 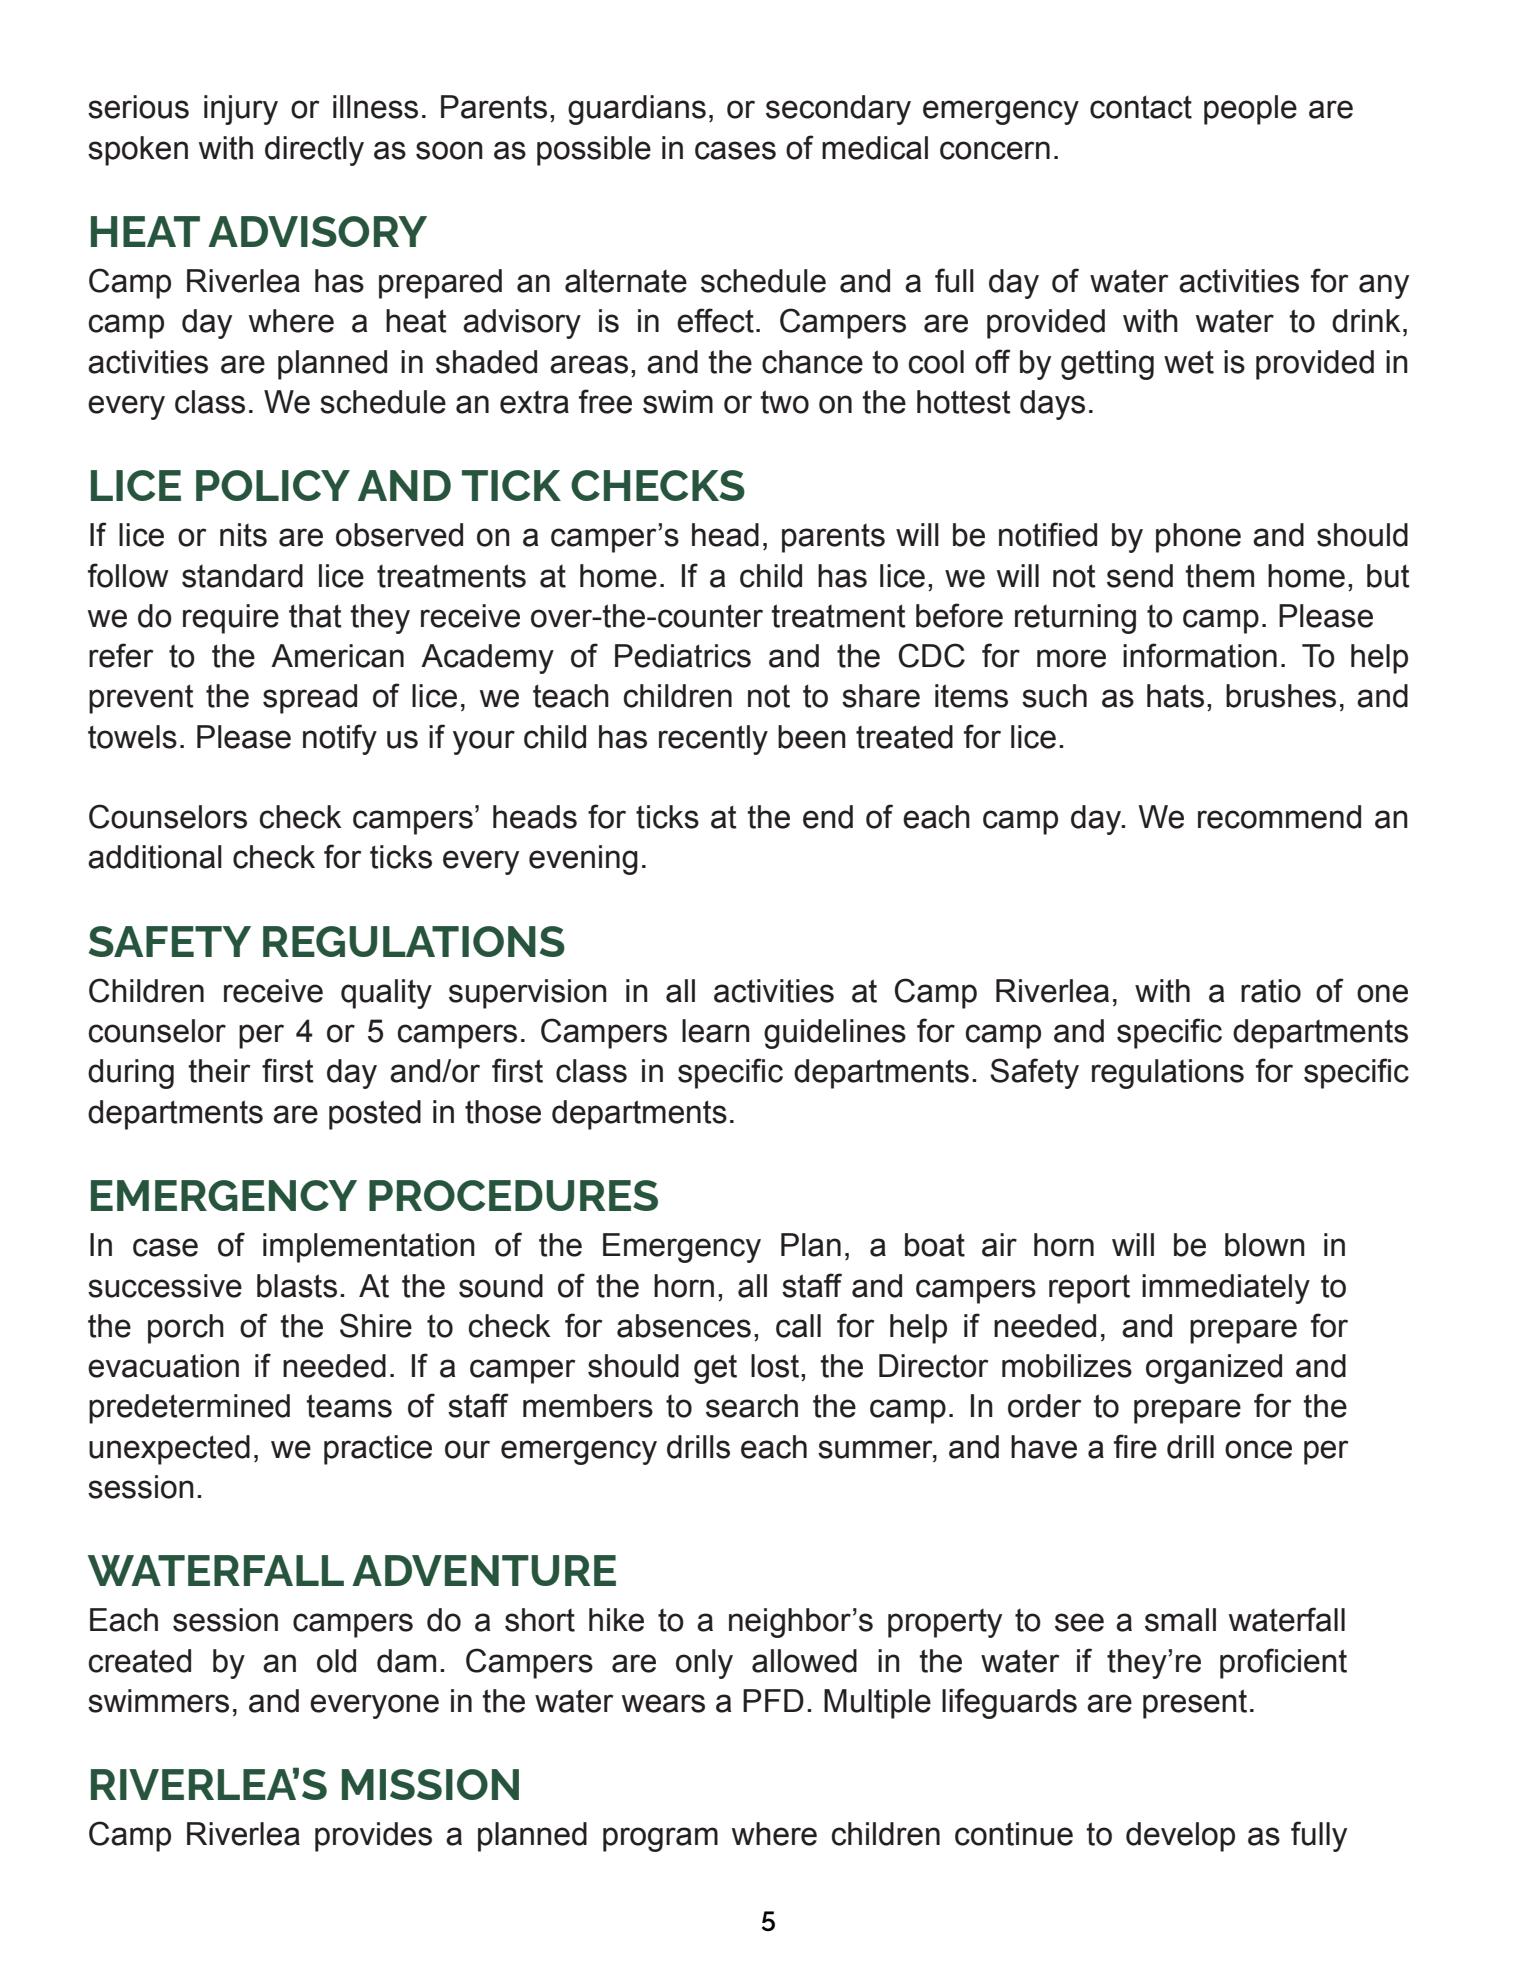 I want to click on directly, so click(x=314, y=151).
